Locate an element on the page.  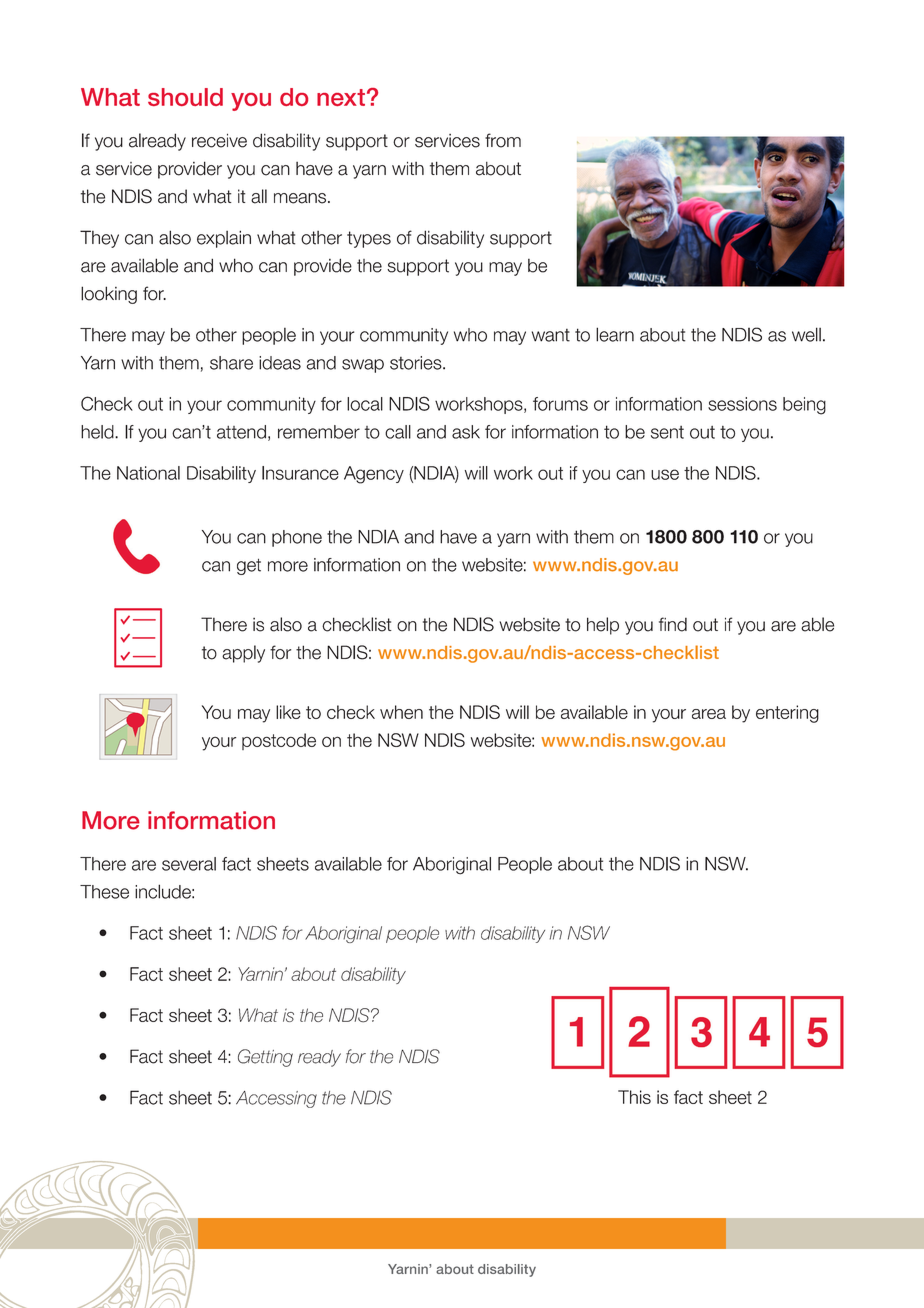
postcode is located at coordinates (279, 741).
